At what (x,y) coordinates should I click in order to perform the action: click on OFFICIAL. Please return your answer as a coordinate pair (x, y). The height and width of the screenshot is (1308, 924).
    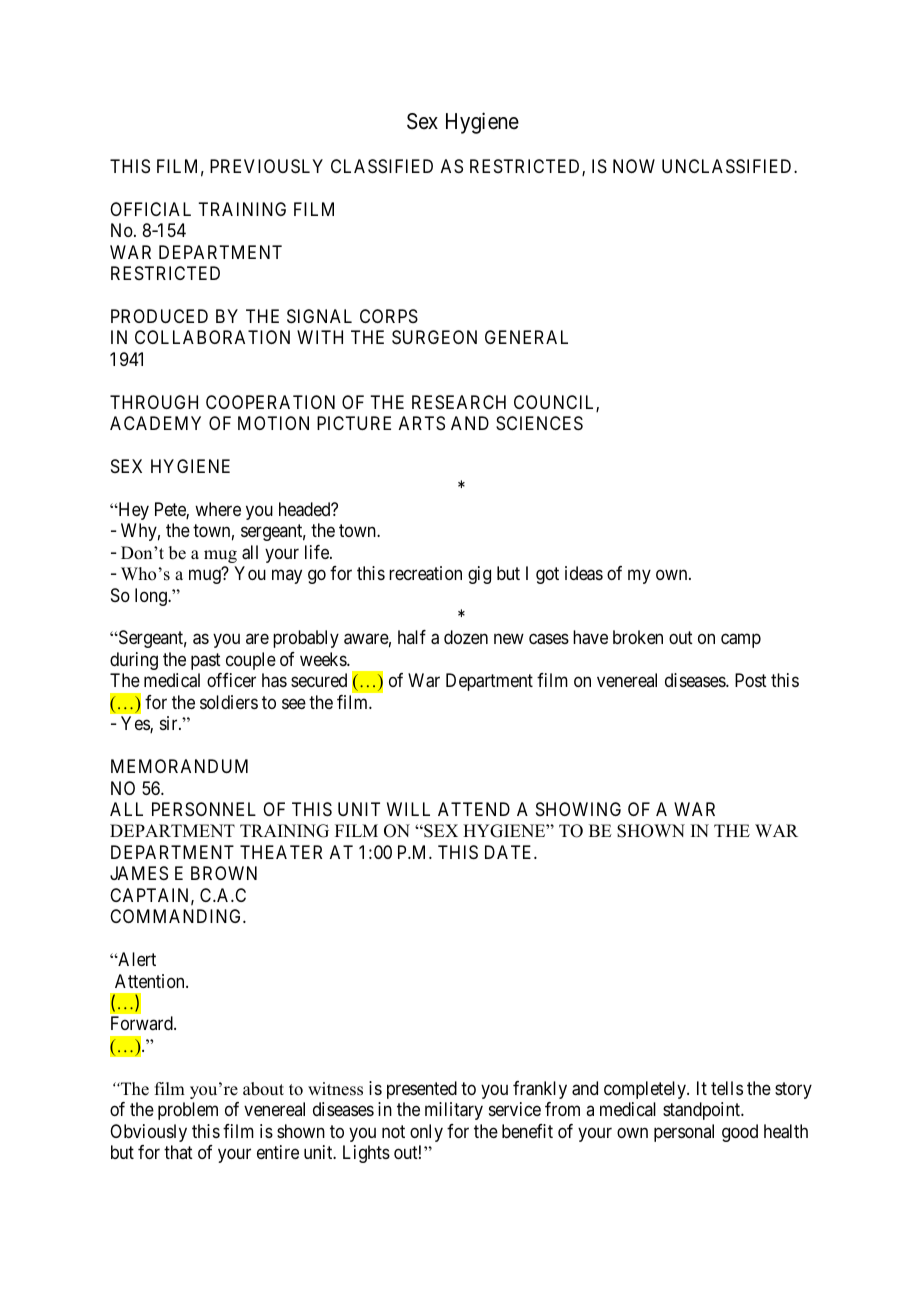
    Looking at the image, I should click on (150, 209).
